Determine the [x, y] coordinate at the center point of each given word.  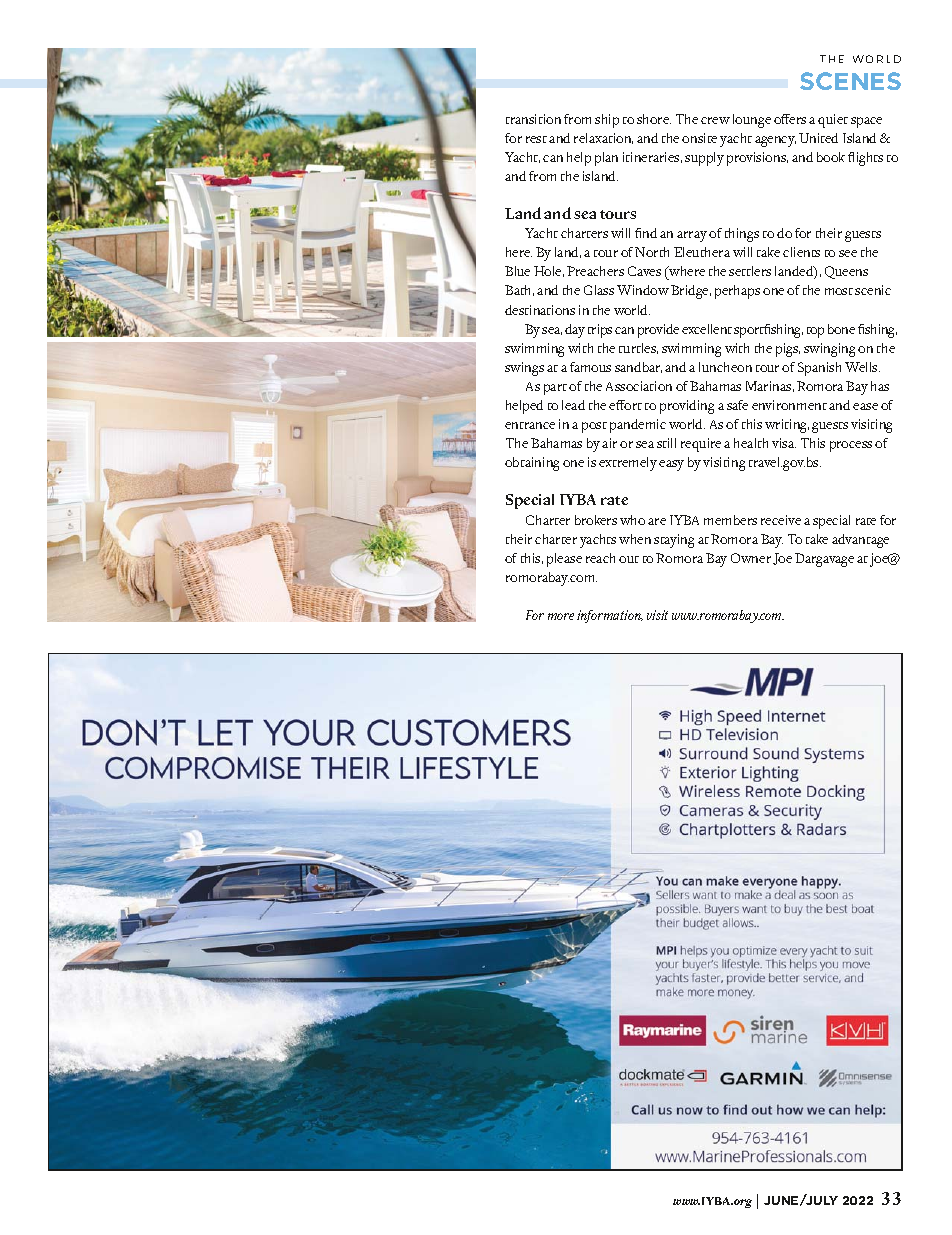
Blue [517, 271]
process [851, 446]
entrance [530, 425]
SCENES [850, 81]
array [692, 236]
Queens [846, 272]
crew [715, 120]
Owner [751, 558]
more [561, 616]
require [701, 445]
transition [533, 119]
